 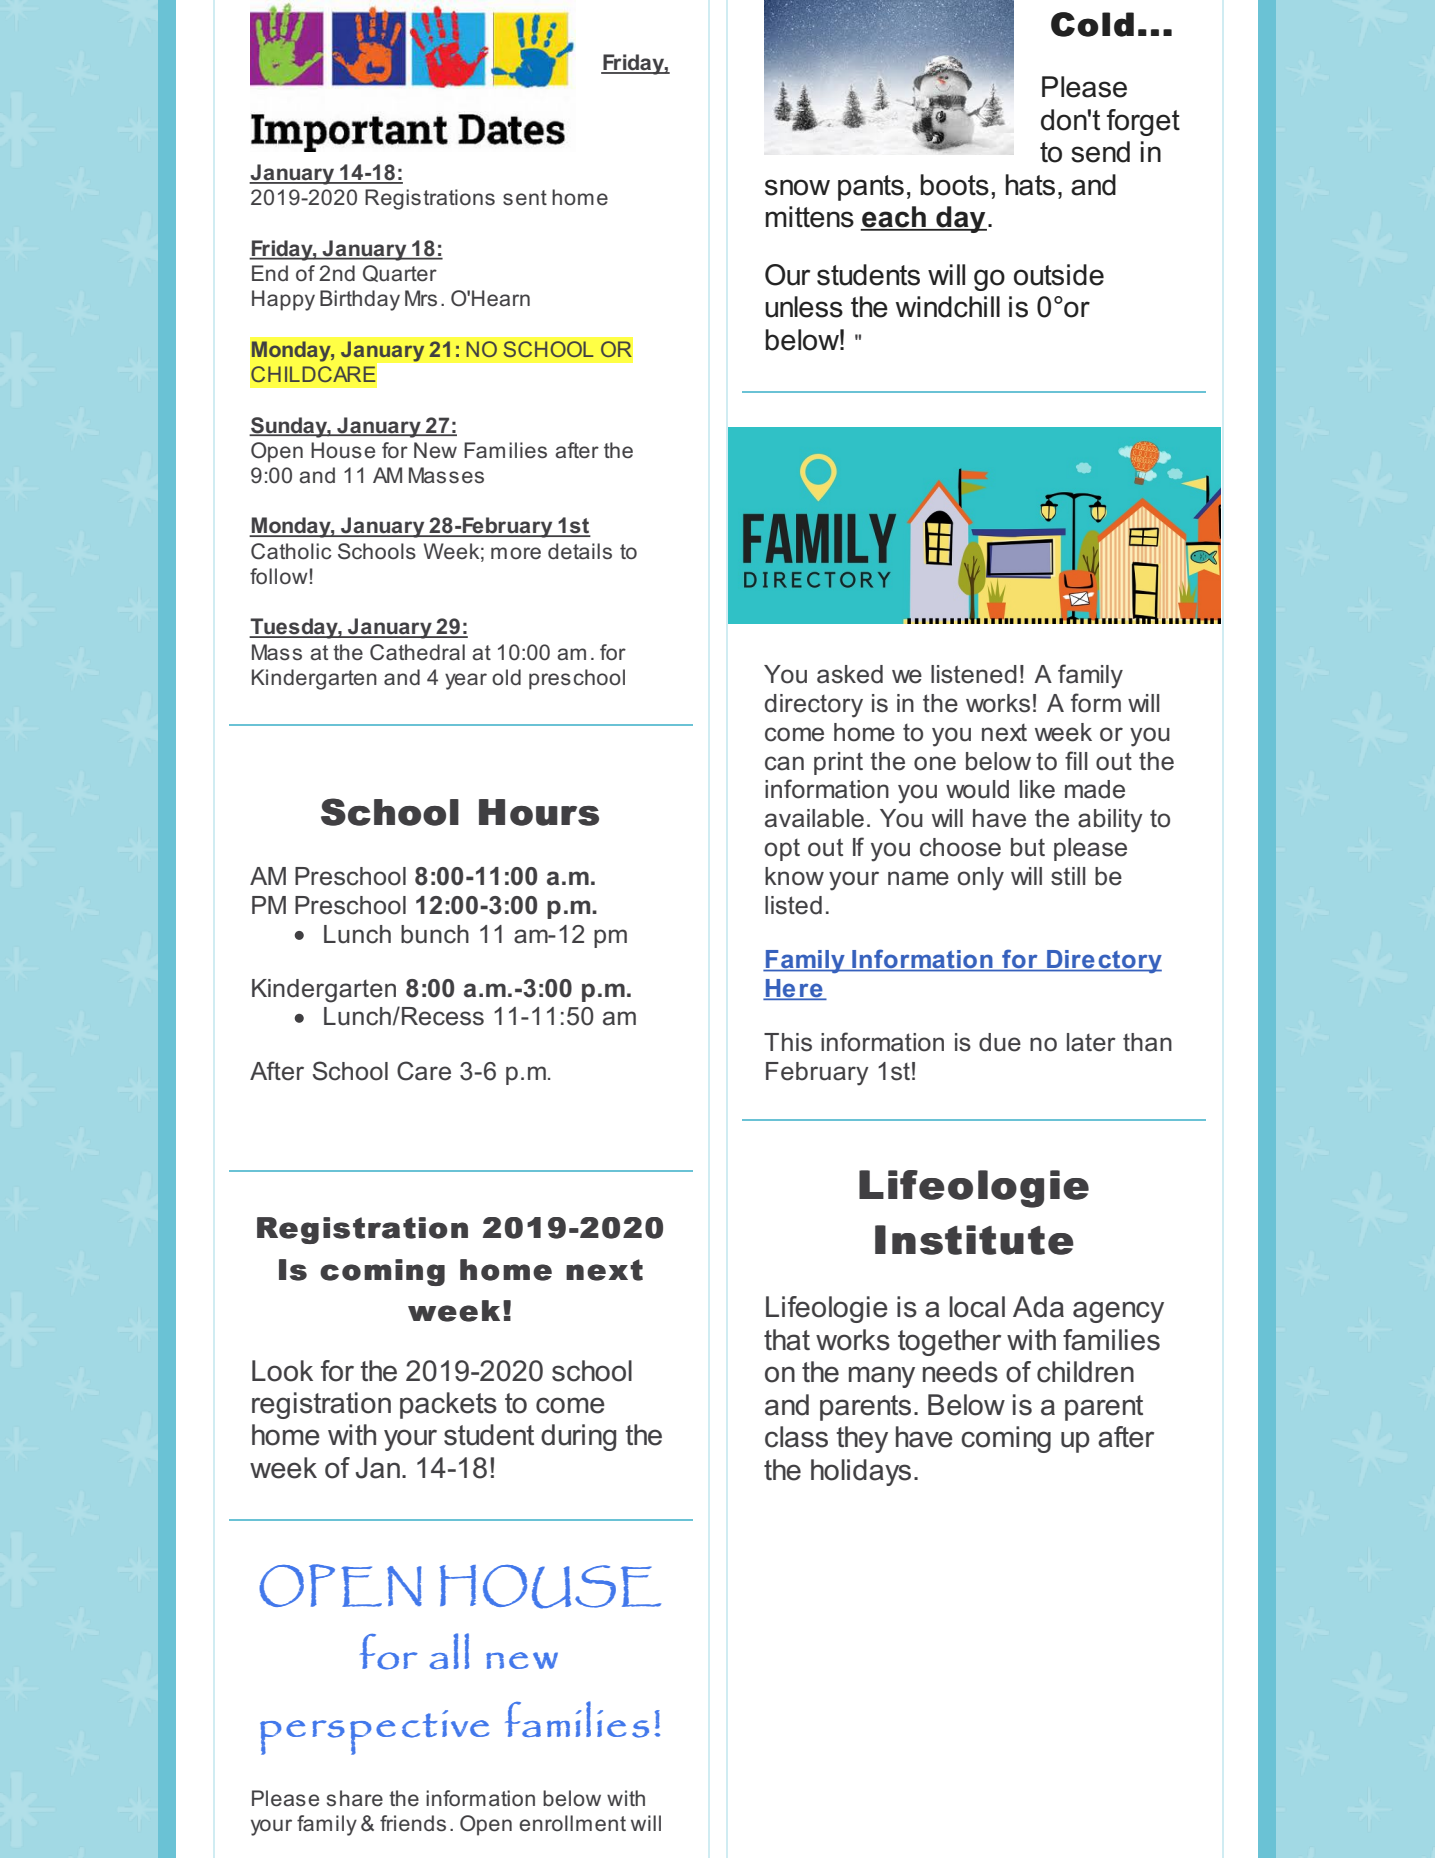 I want to click on perspective, so click(x=374, y=1732).
